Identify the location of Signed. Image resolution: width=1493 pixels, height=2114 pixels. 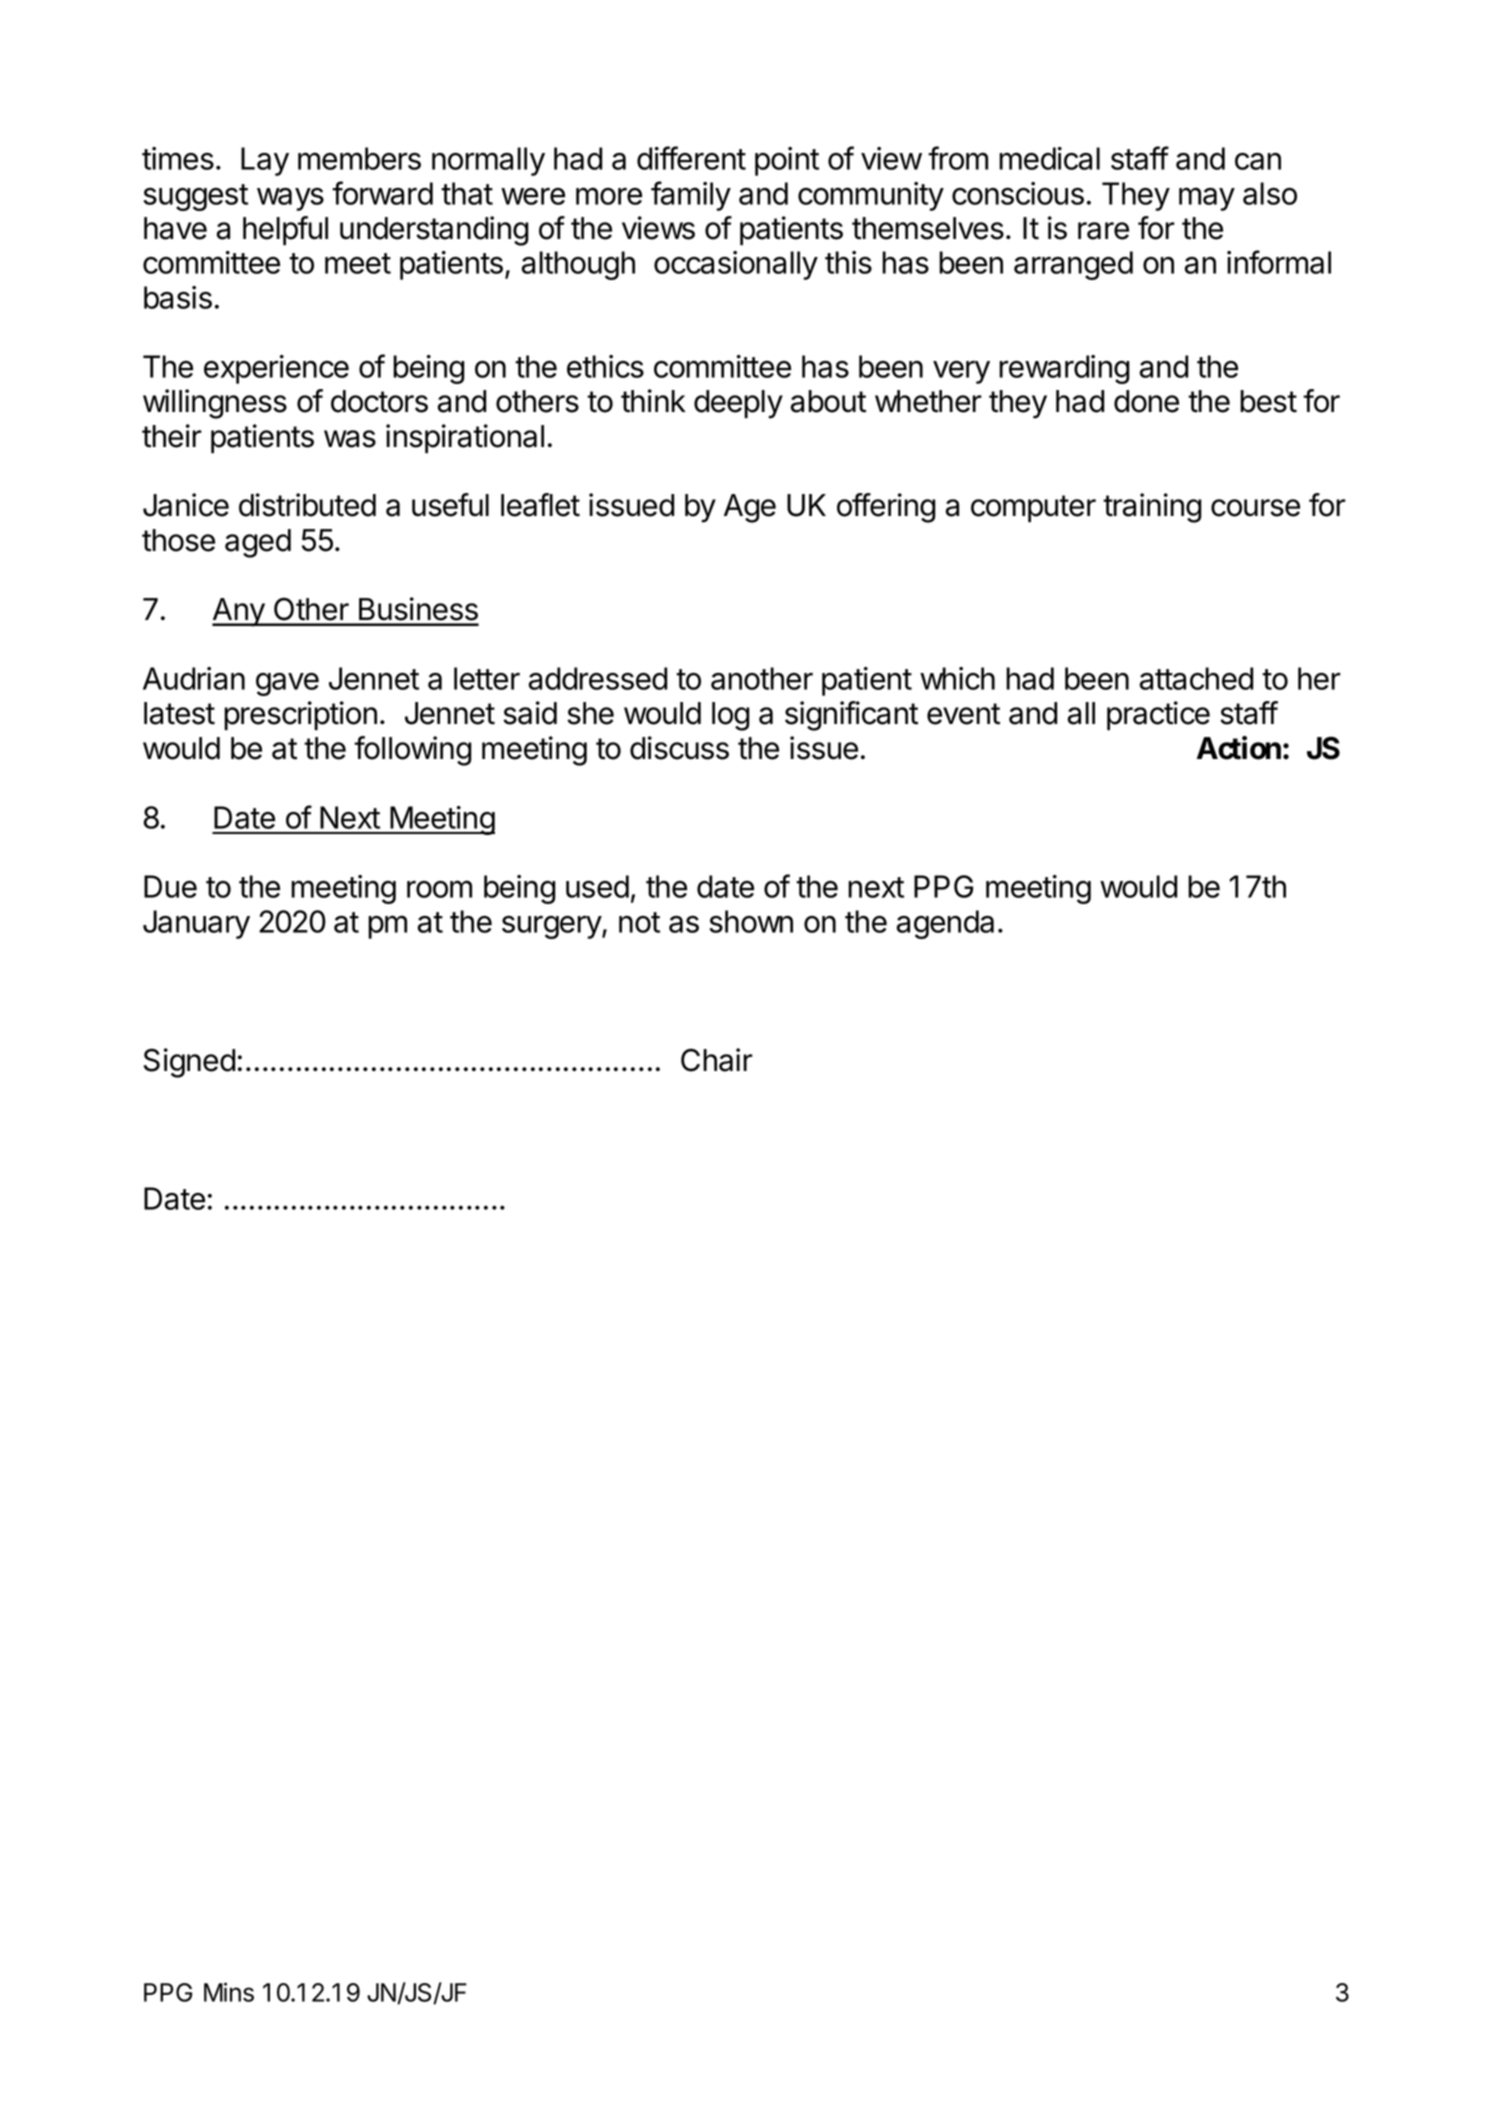
(189, 1063).
